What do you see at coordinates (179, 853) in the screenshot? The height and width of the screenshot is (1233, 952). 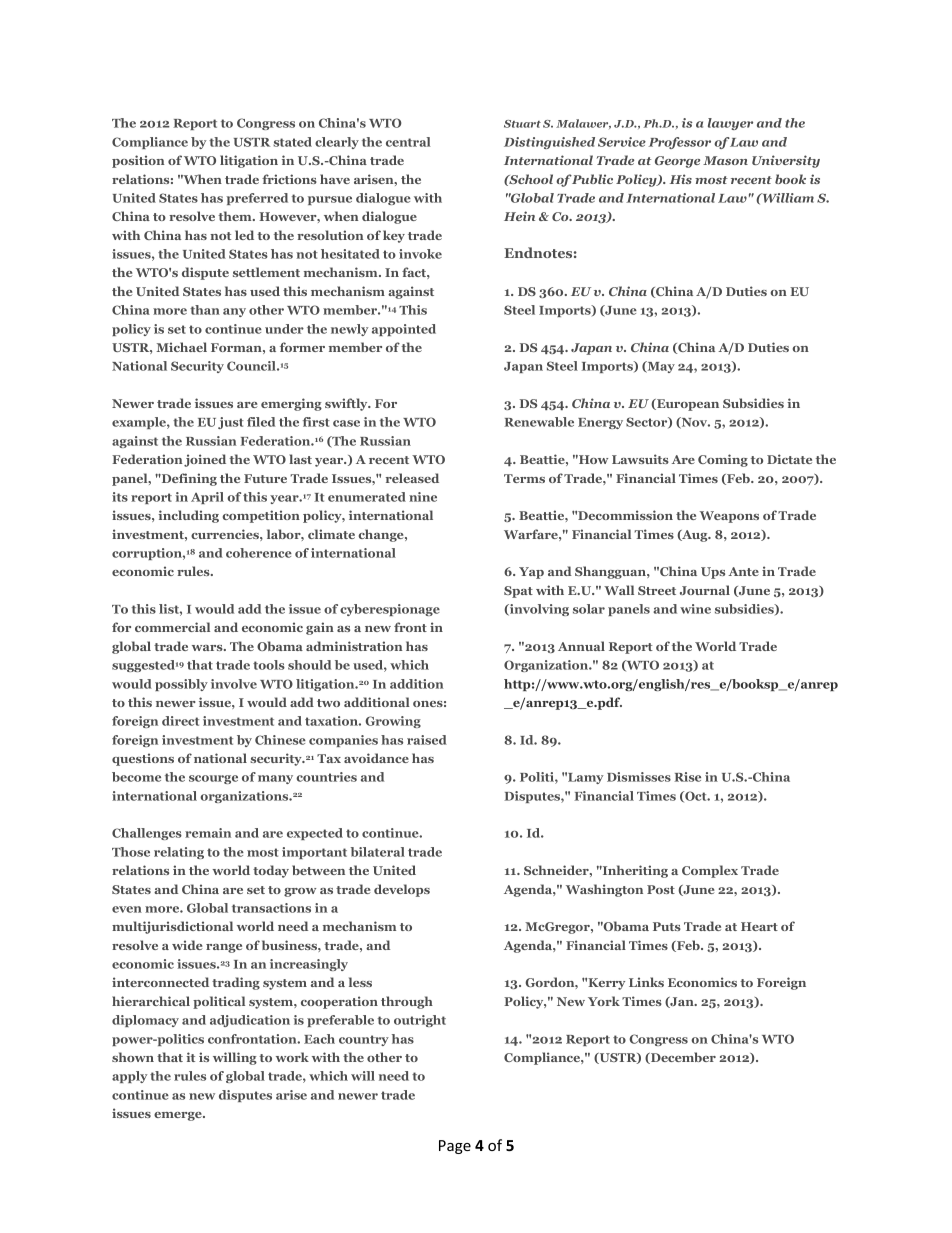 I see `relating` at bounding box center [179, 853].
